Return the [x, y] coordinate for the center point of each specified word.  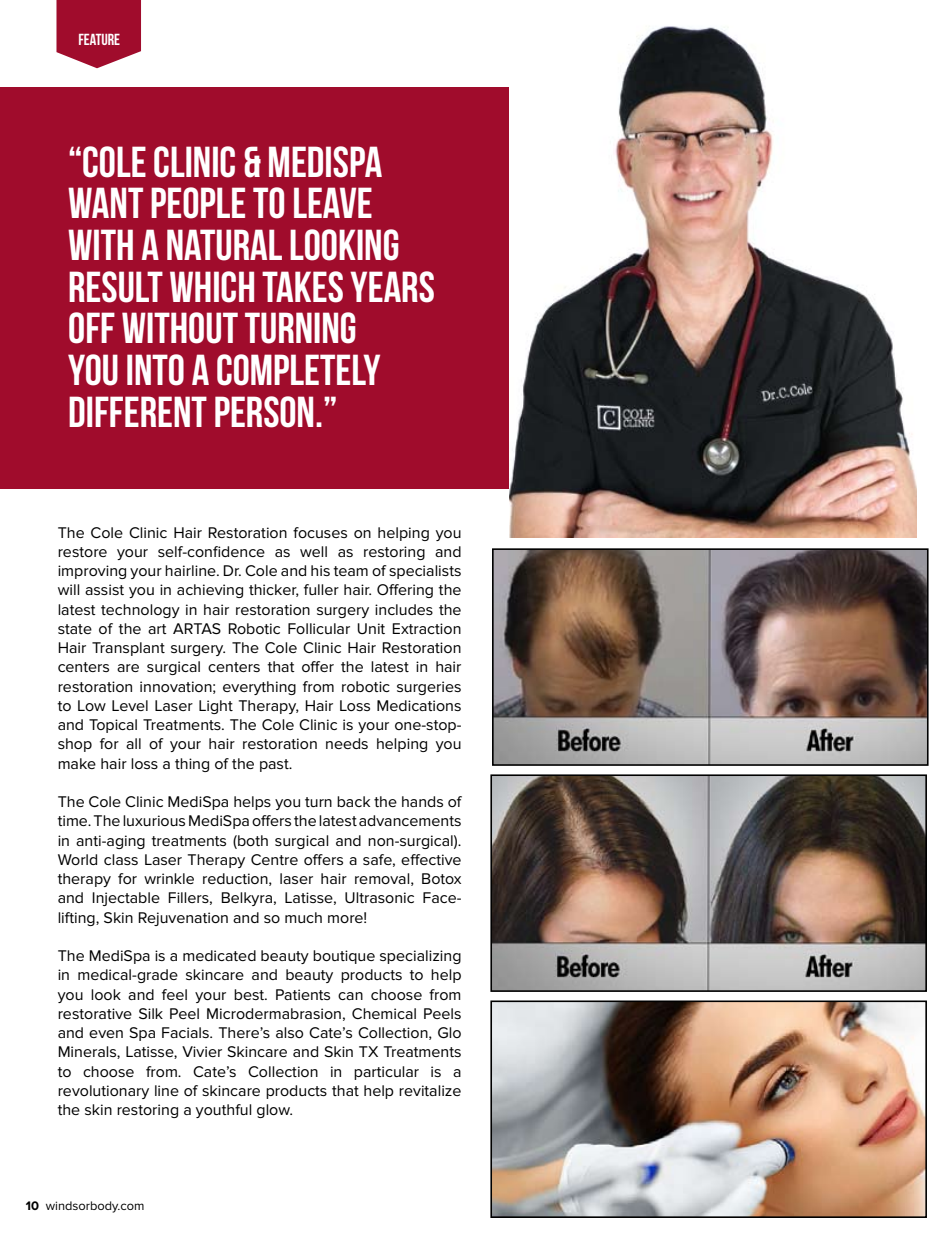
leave [333, 202]
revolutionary [103, 1092]
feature [99, 39]
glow [274, 1111]
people [198, 203]
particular [386, 1073]
